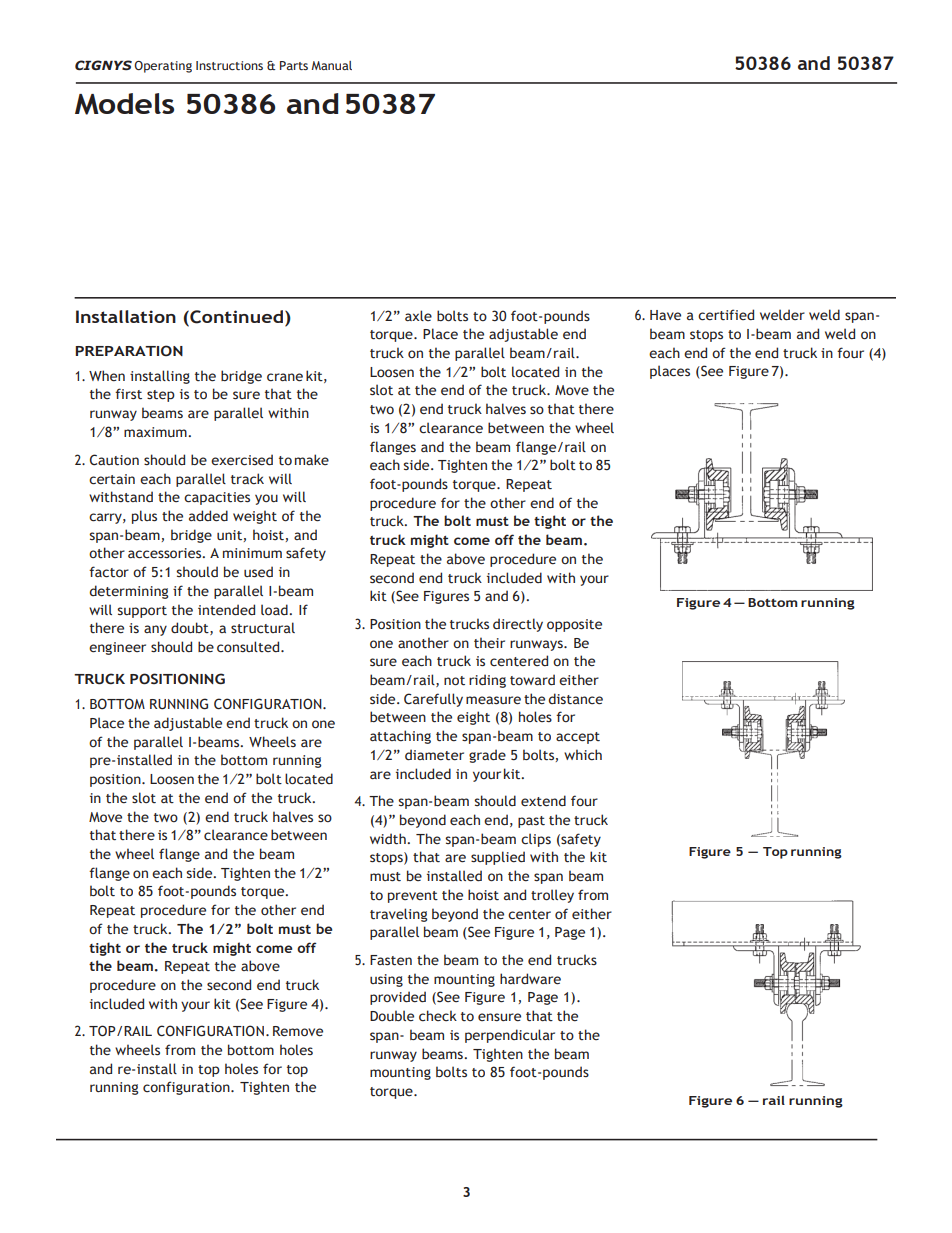 This image has height=1233, width=952. I want to click on Have, so click(665, 315).
